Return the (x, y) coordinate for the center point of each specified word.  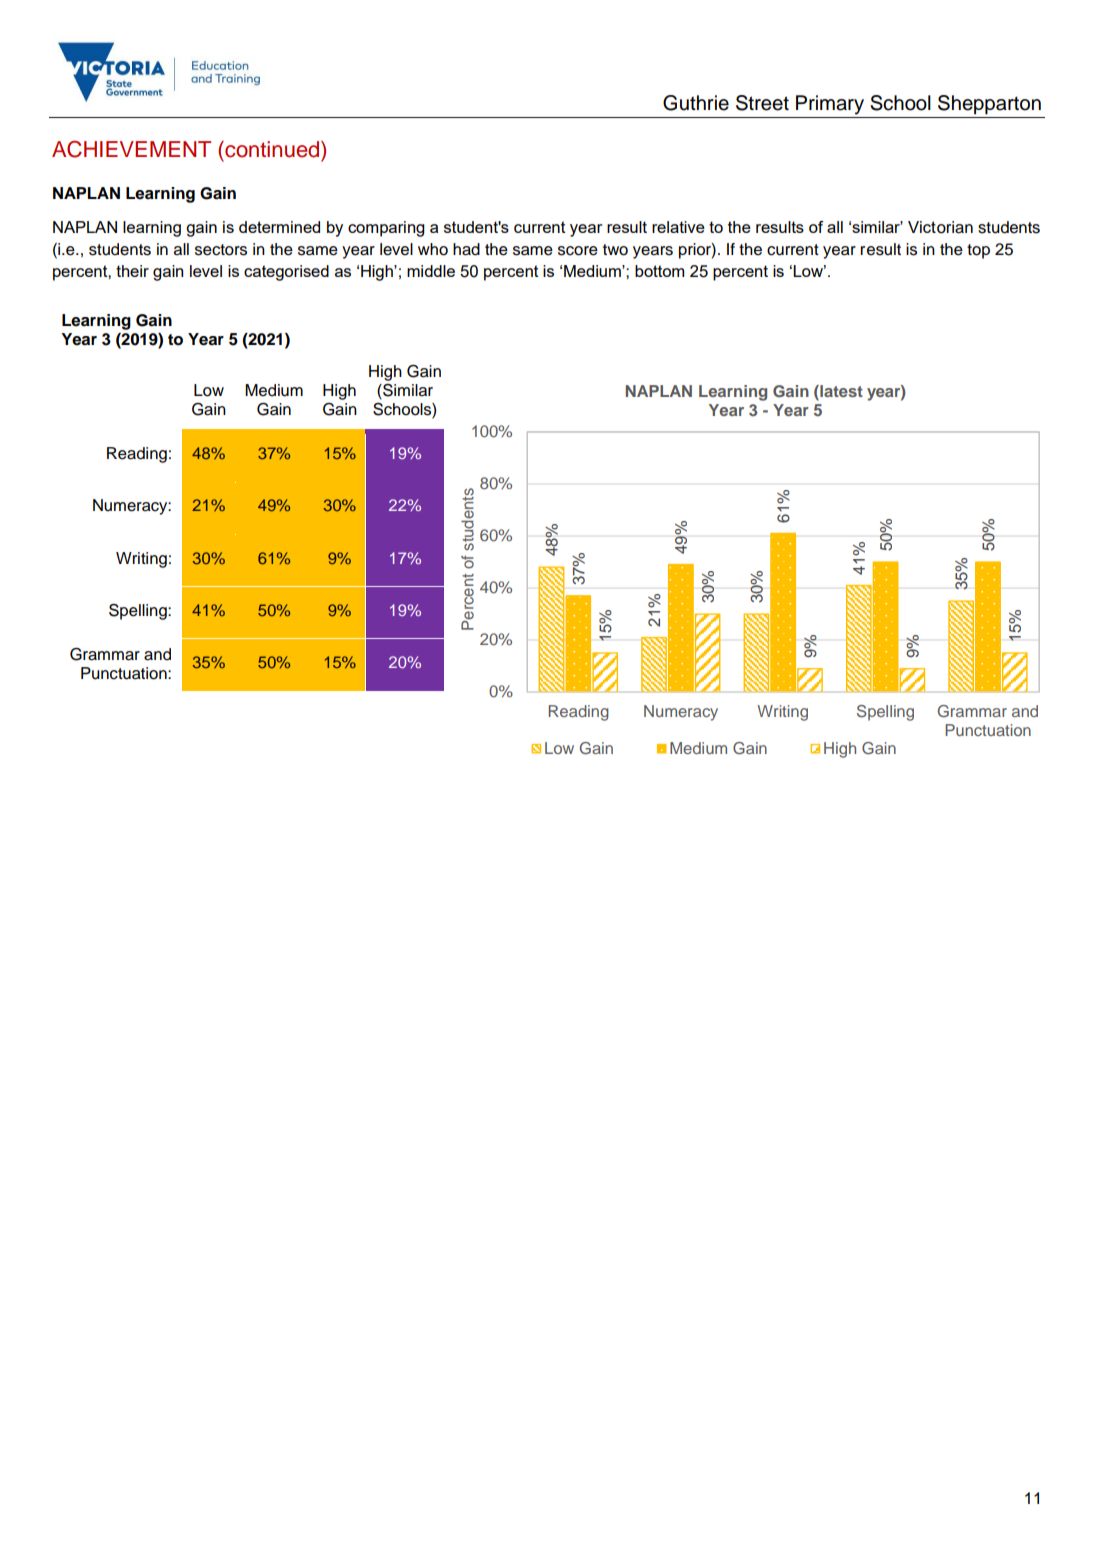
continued (272, 149)
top (978, 251)
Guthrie (696, 103)
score (578, 251)
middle (431, 271)
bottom (659, 271)
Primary (830, 105)
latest (840, 392)
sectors (221, 250)
